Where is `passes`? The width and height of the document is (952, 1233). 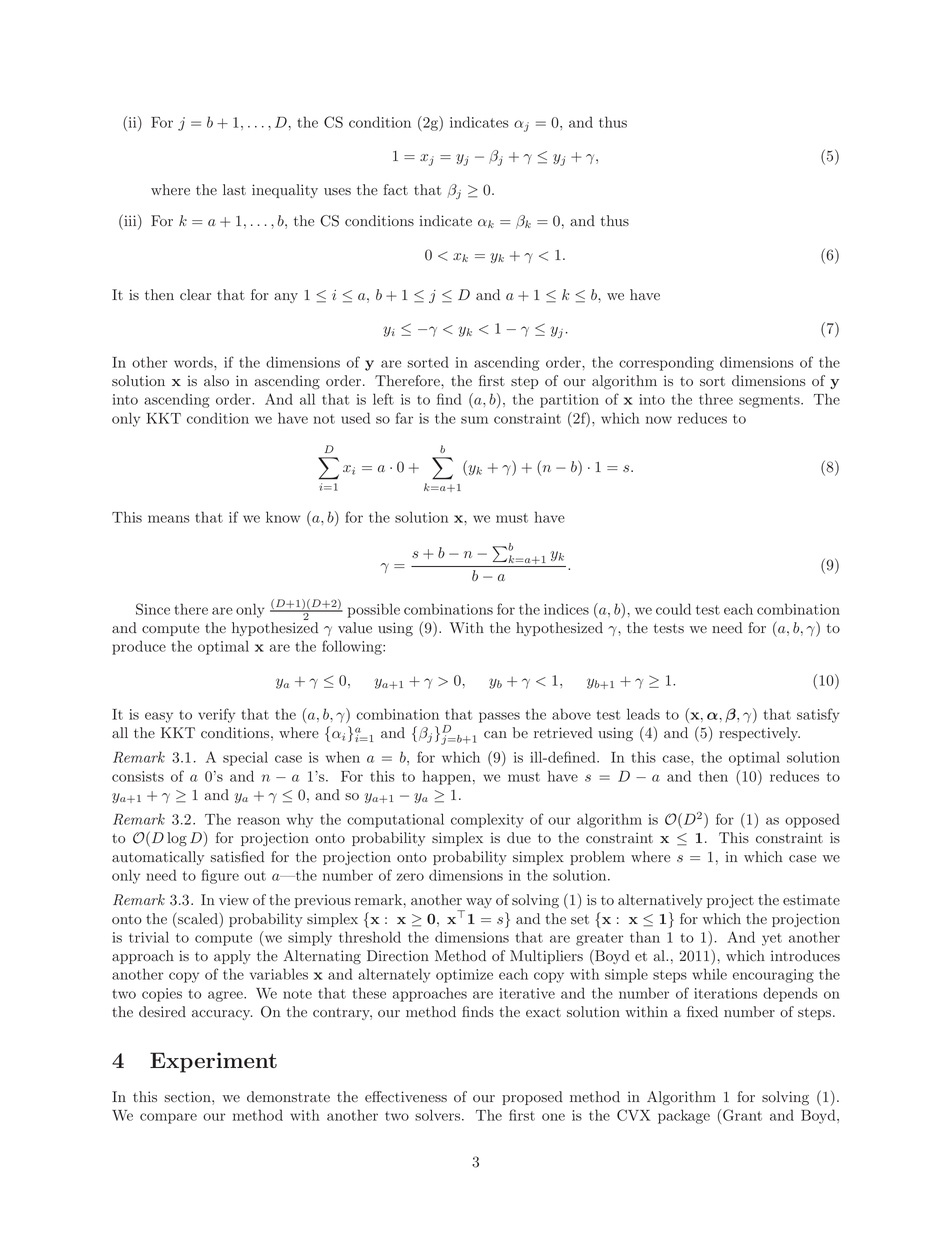
passes is located at coordinates (499, 717).
